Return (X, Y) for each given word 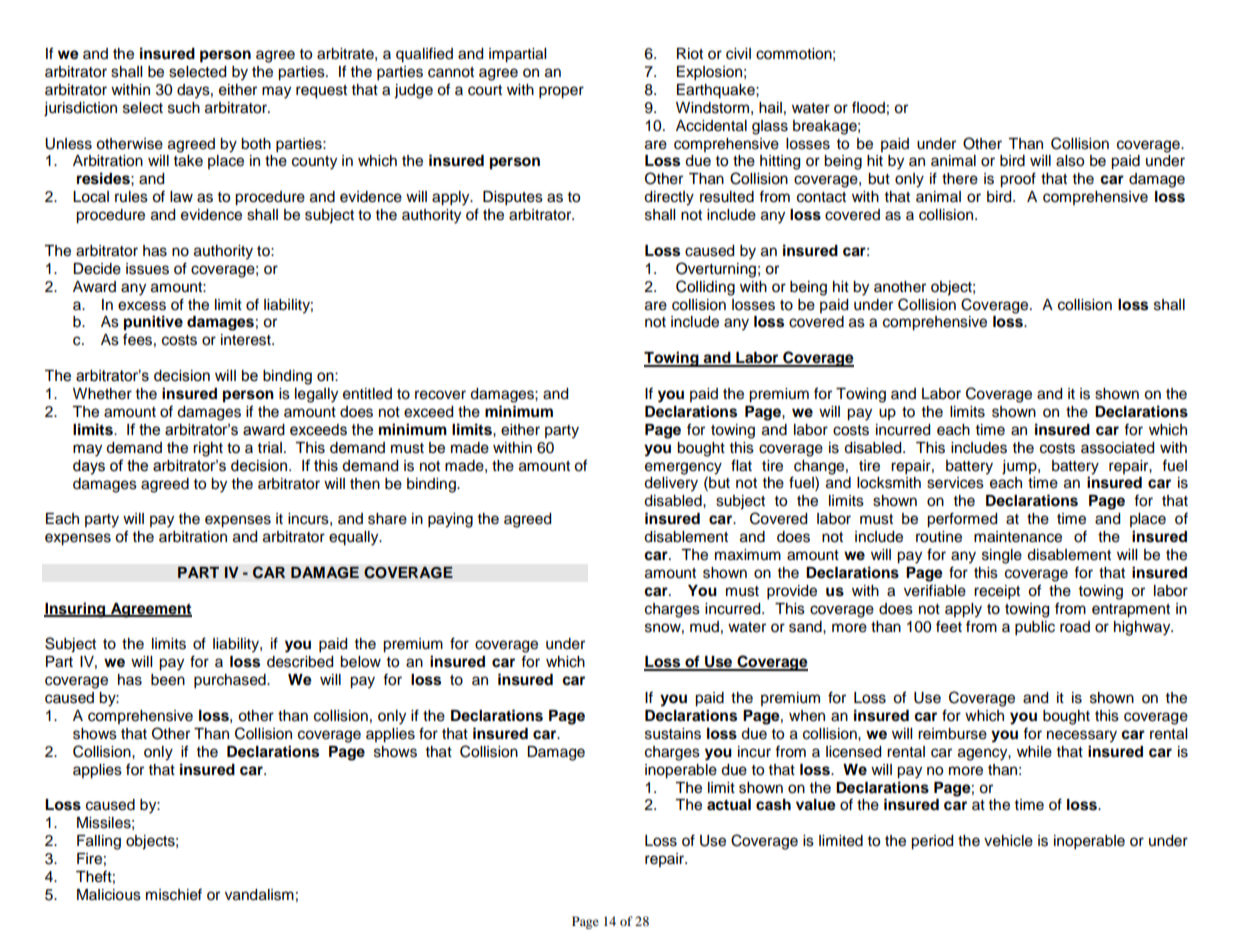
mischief (174, 894)
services (955, 483)
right (208, 449)
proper (561, 92)
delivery (671, 484)
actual (729, 805)
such (184, 108)
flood (868, 107)
